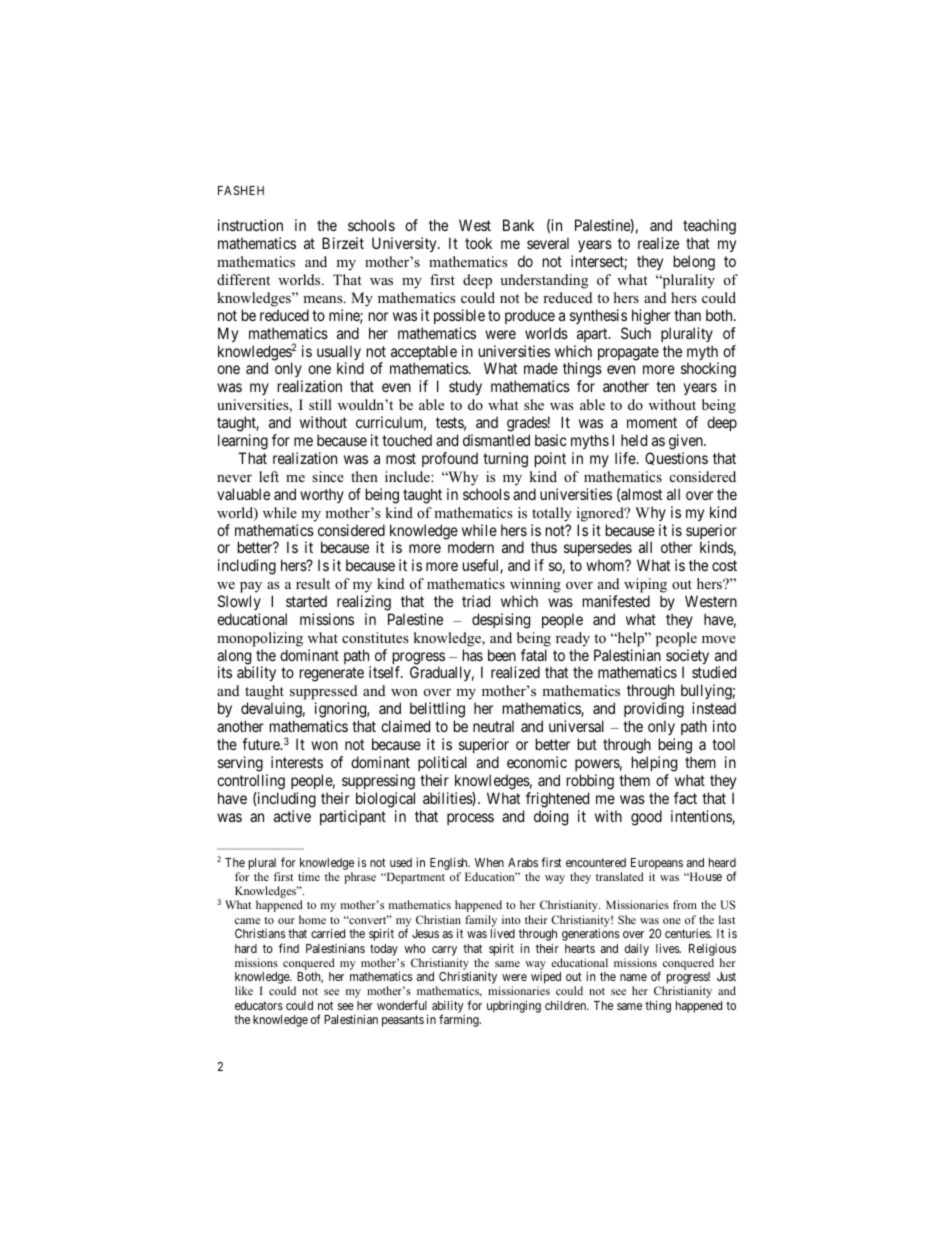  I want to click on took, so click(478, 243).
